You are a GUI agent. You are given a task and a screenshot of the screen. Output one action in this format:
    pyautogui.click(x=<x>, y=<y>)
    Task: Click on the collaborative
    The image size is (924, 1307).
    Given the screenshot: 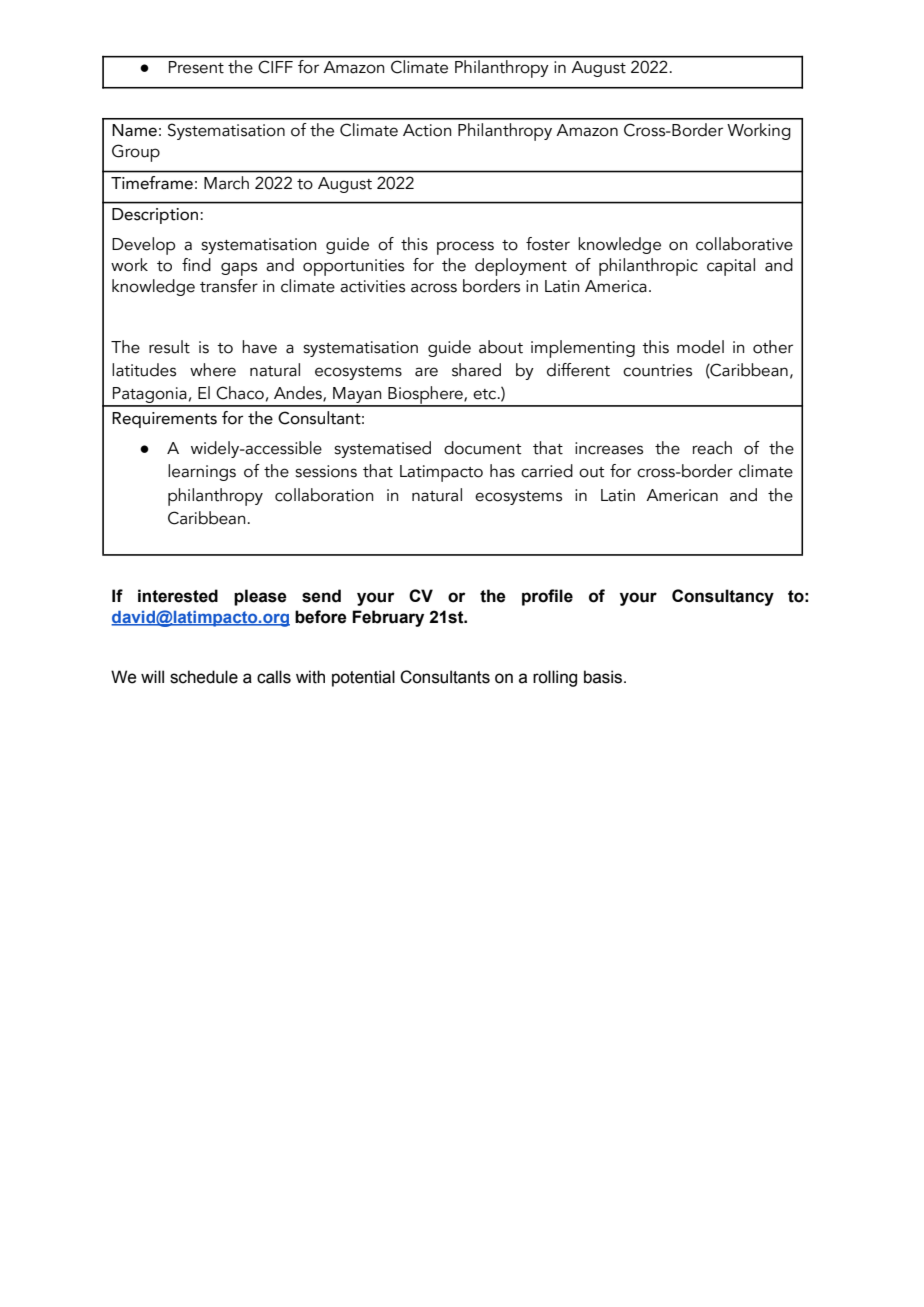 What is the action you would take?
    pyautogui.click(x=744, y=244)
